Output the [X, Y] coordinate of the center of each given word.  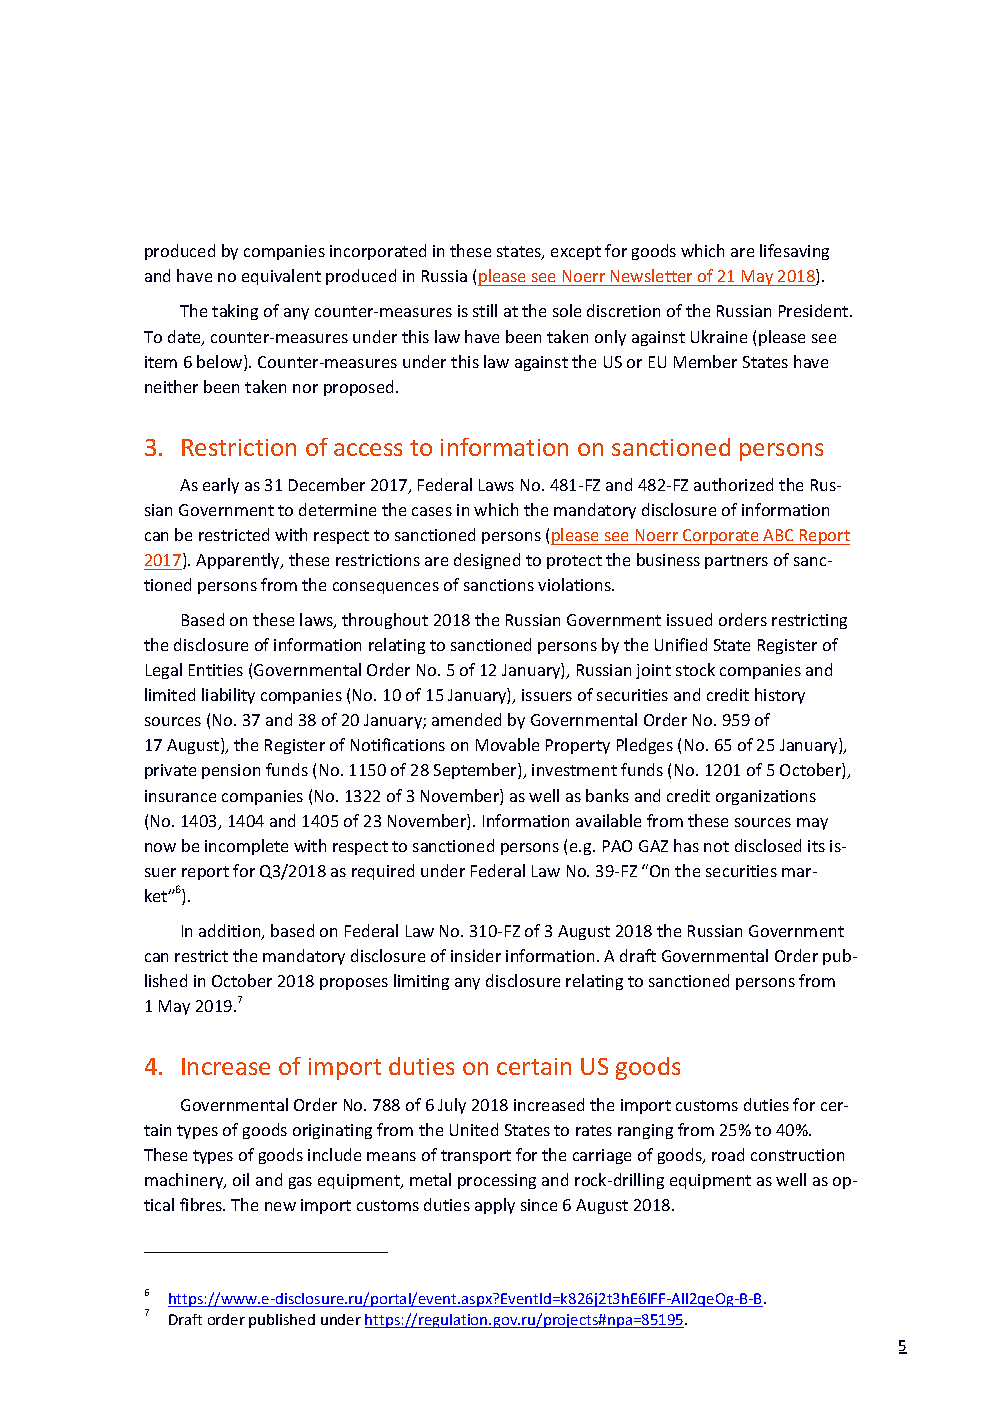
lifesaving [794, 252]
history [780, 696]
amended [466, 719]
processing [497, 1181]
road [728, 1154]
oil [241, 1179]
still [485, 310]
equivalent [281, 277]
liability [228, 696]
